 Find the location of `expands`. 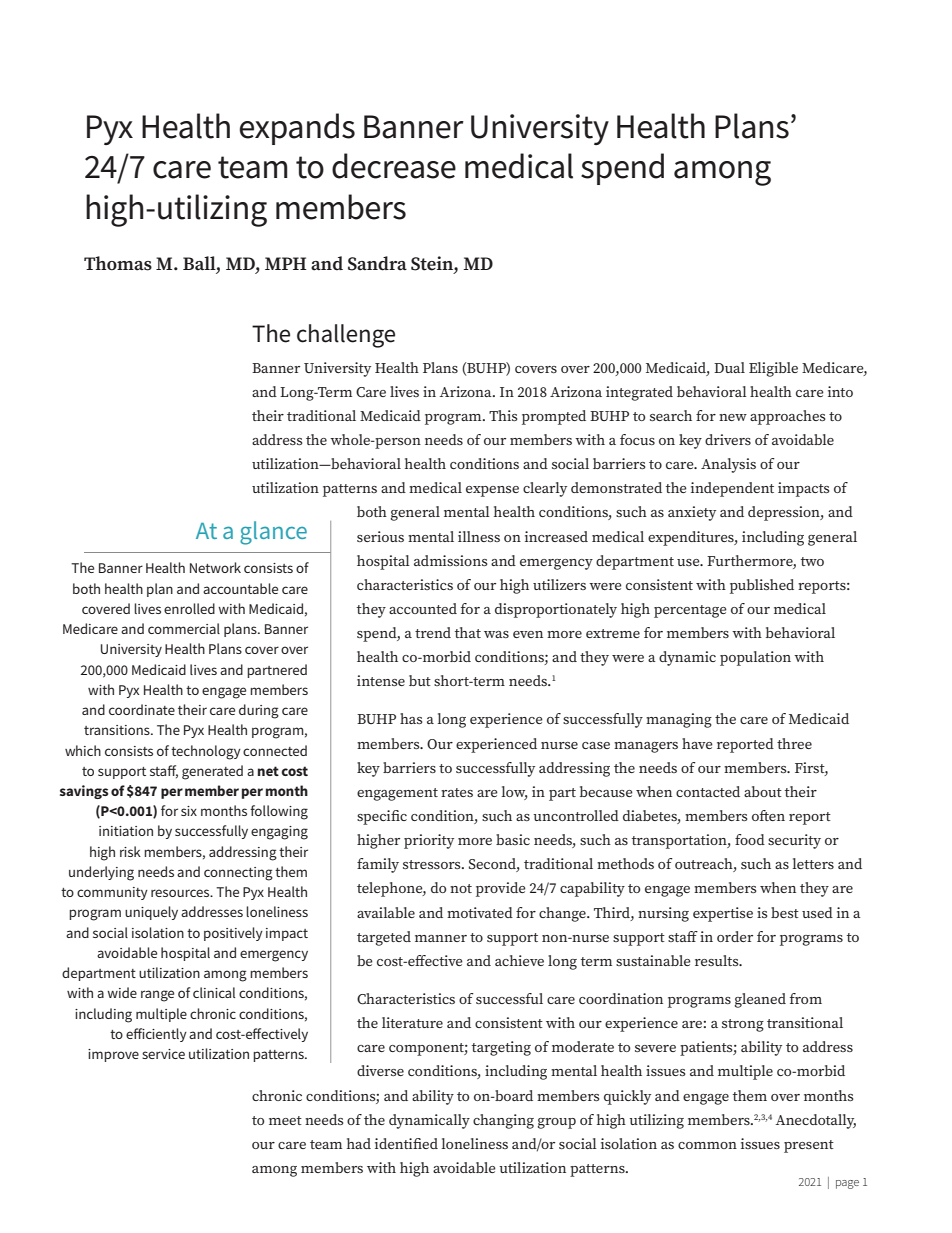

expands is located at coordinates (297, 129).
